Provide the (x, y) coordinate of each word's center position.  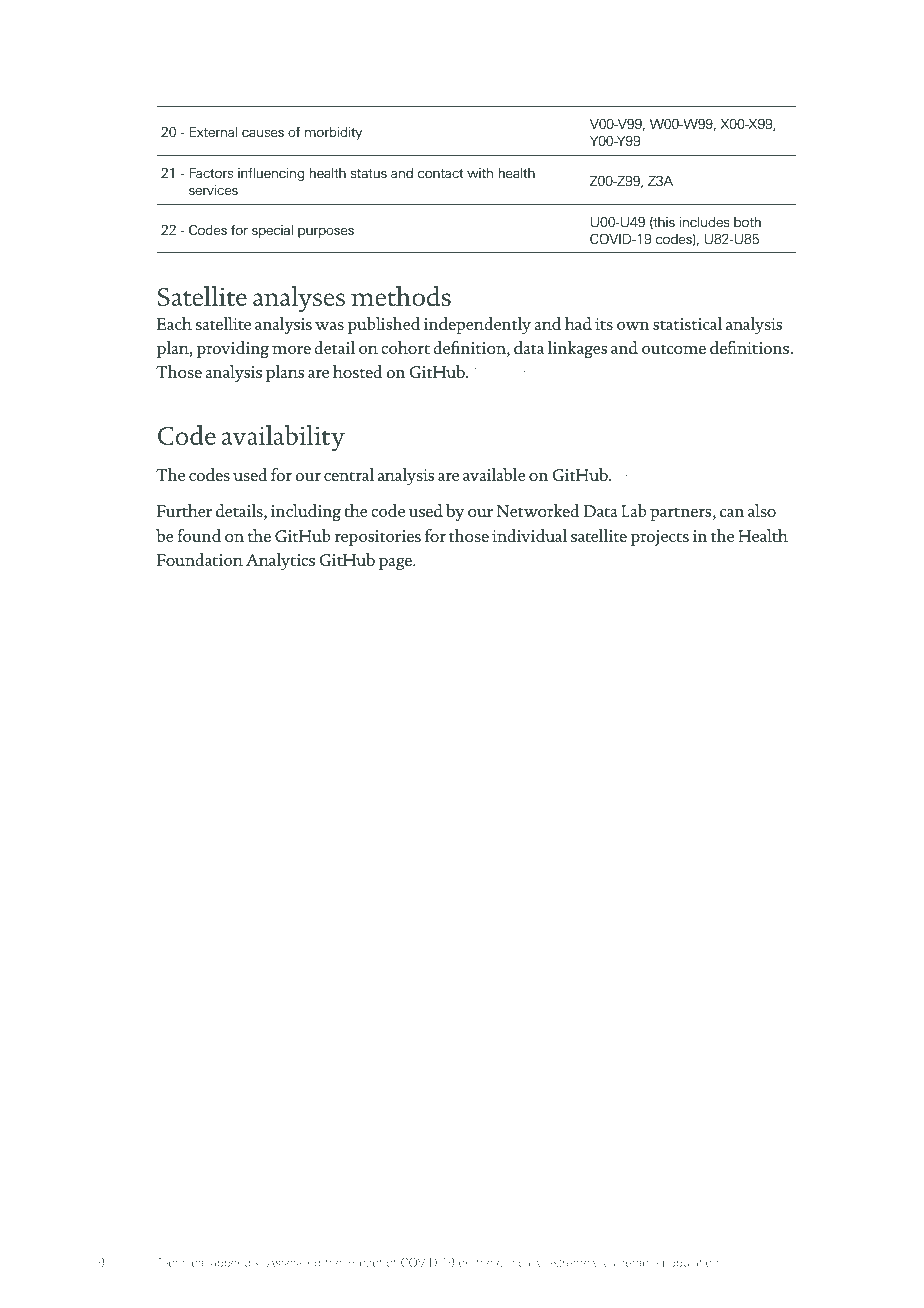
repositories (377, 538)
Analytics (280, 561)
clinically (519, 1263)
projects (659, 538)
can (732, 513)
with (480, 173)
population (691, 1263)
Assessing (293, 1264)
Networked (538, 510)
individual (529, 535)
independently (477, 325)
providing (232, 349)
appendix (236, 1263)
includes (704, 222)
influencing (271, 174)
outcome (674, 349)
